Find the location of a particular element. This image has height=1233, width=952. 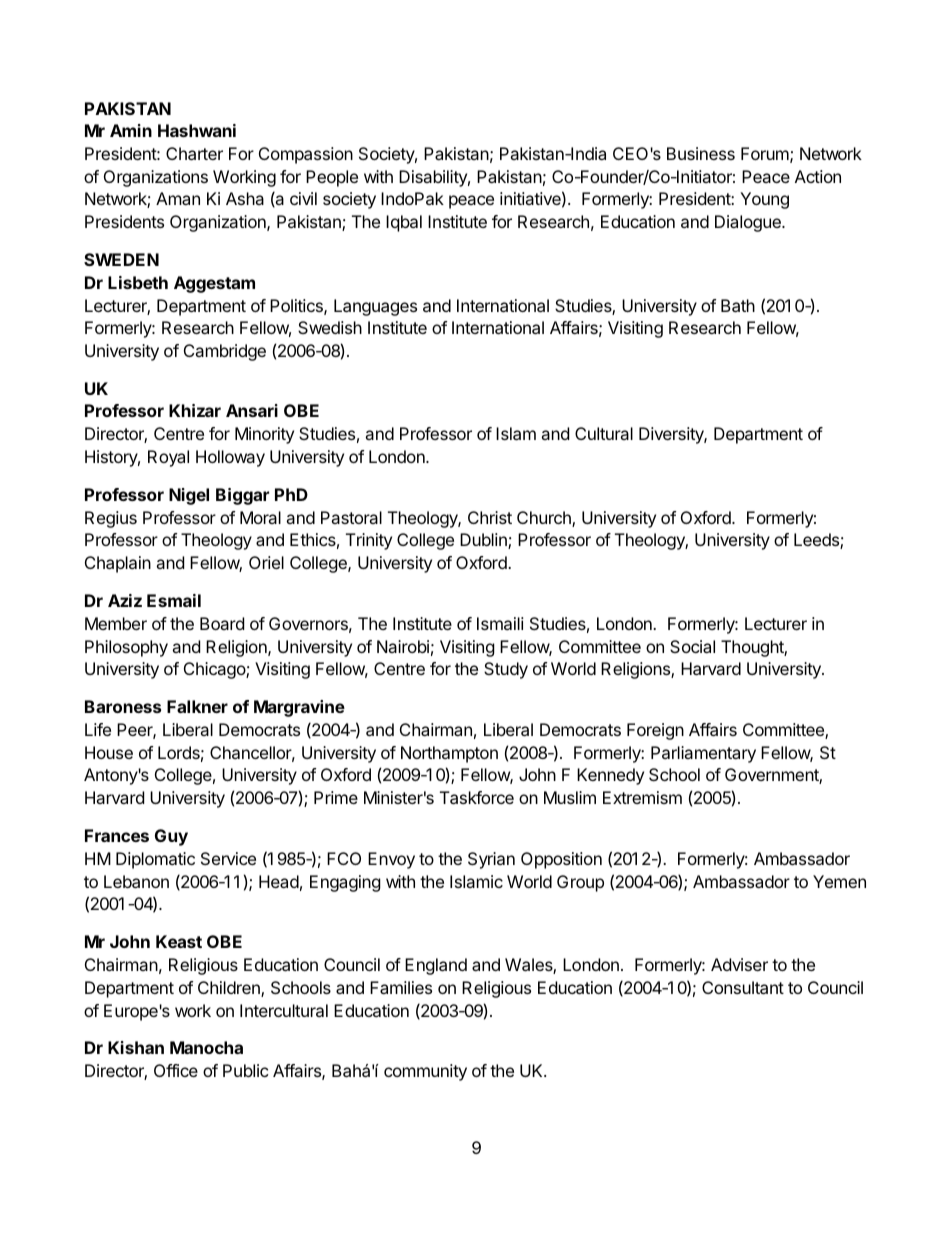

Business is located at coordinates (701, 153).
